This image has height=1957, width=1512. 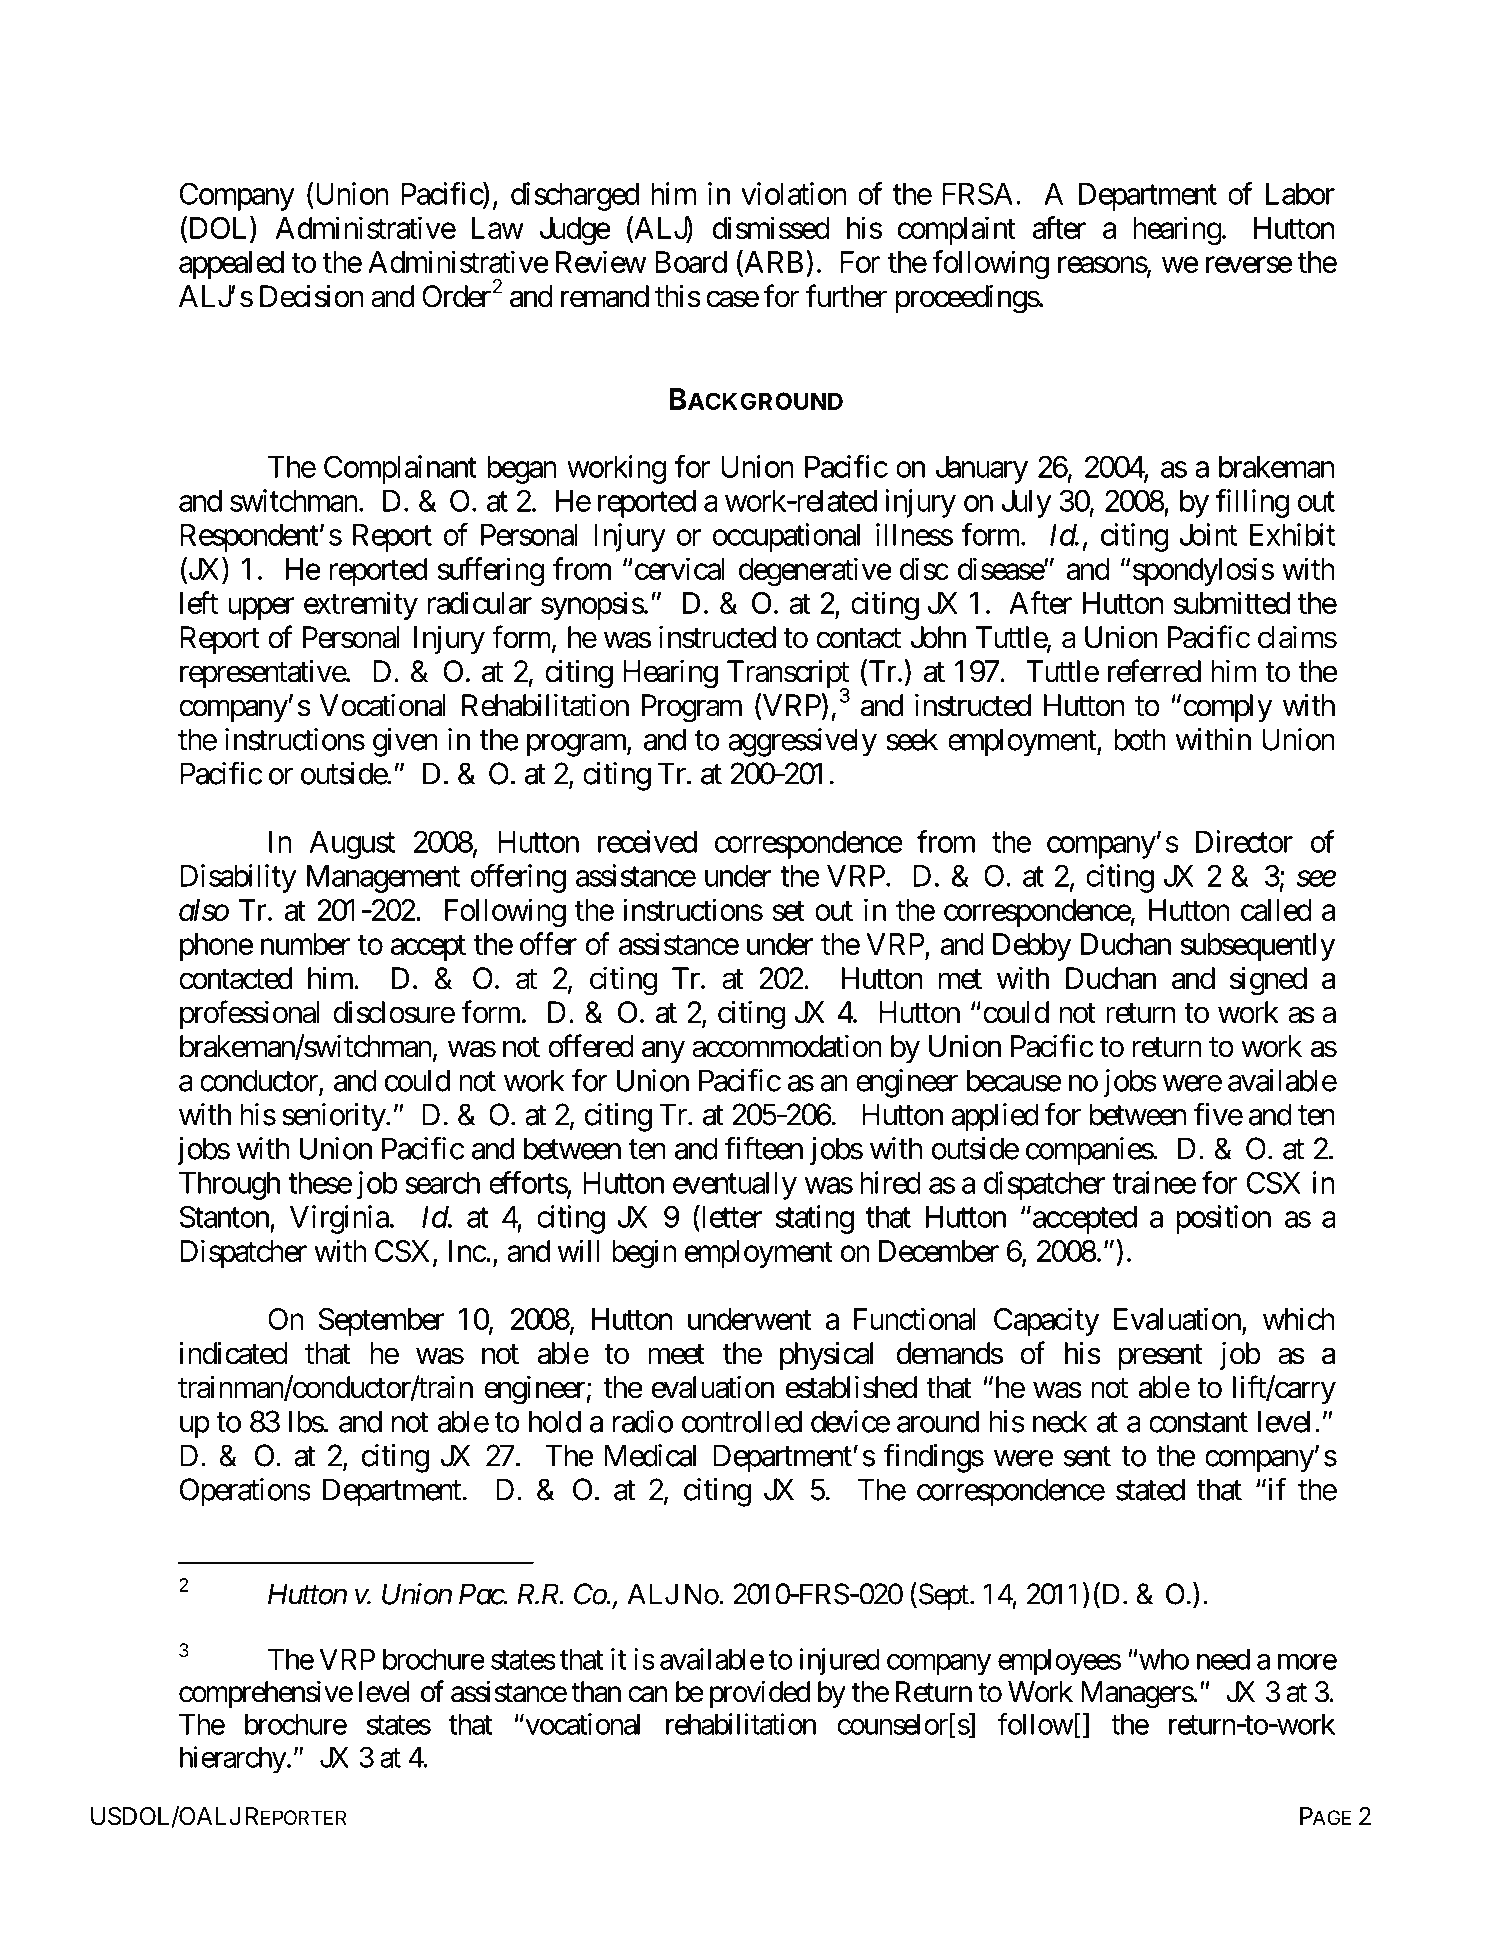 What do you see at coordinates (678, 568) in the image?
I see `cervical` at bounding box center [678, 568].
